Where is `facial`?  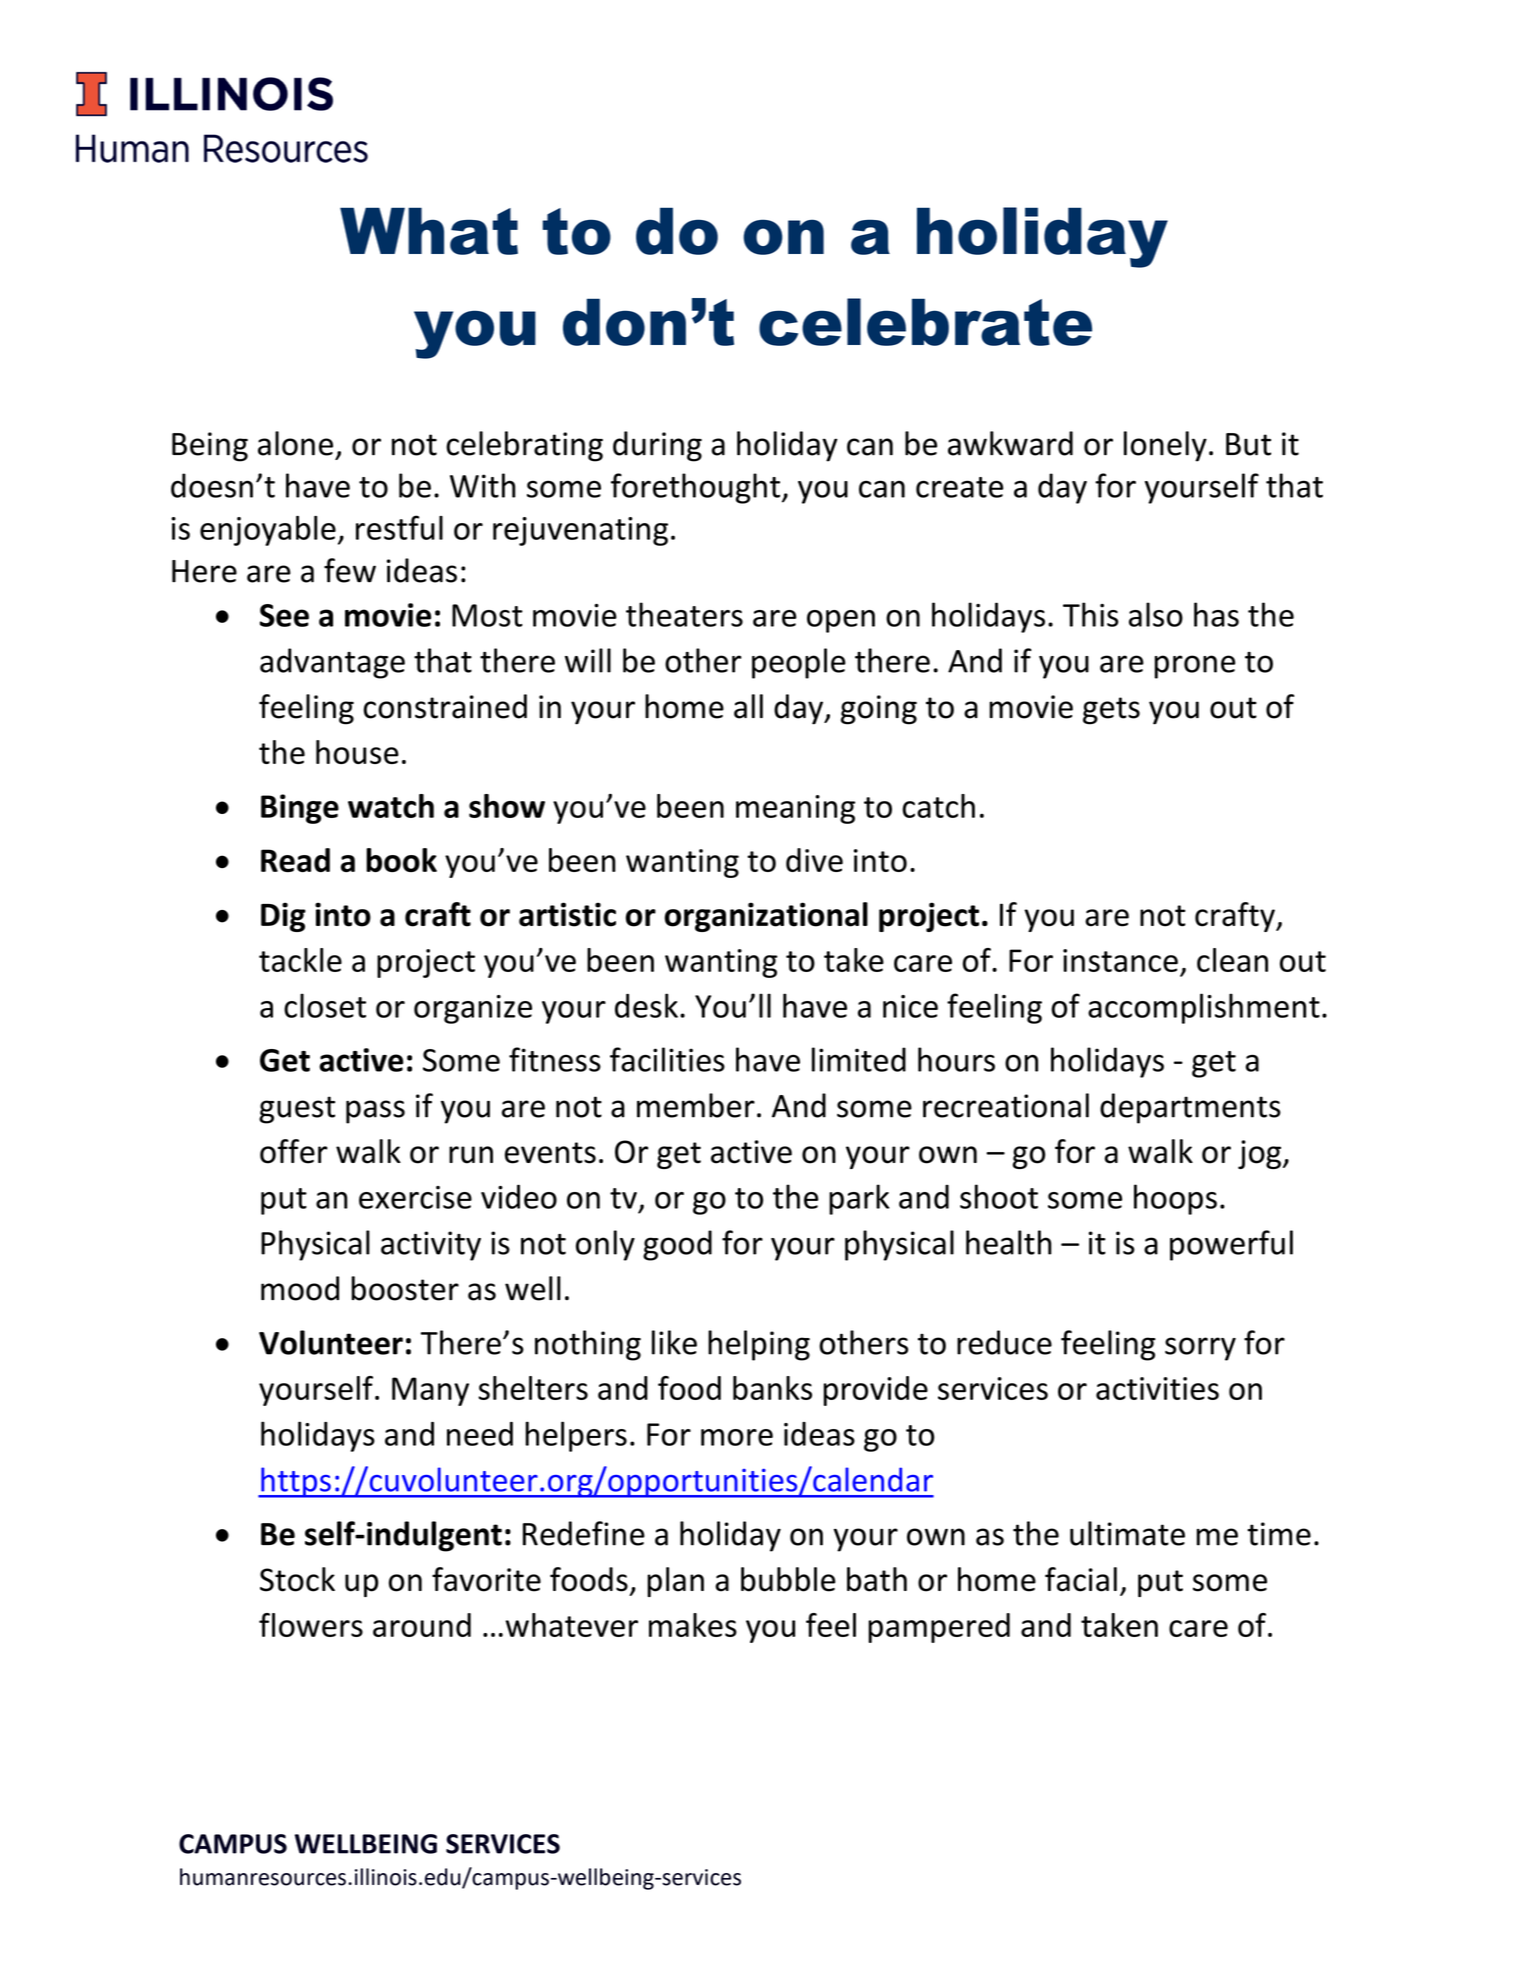
facial is located at coordinates (1081, 1579).
